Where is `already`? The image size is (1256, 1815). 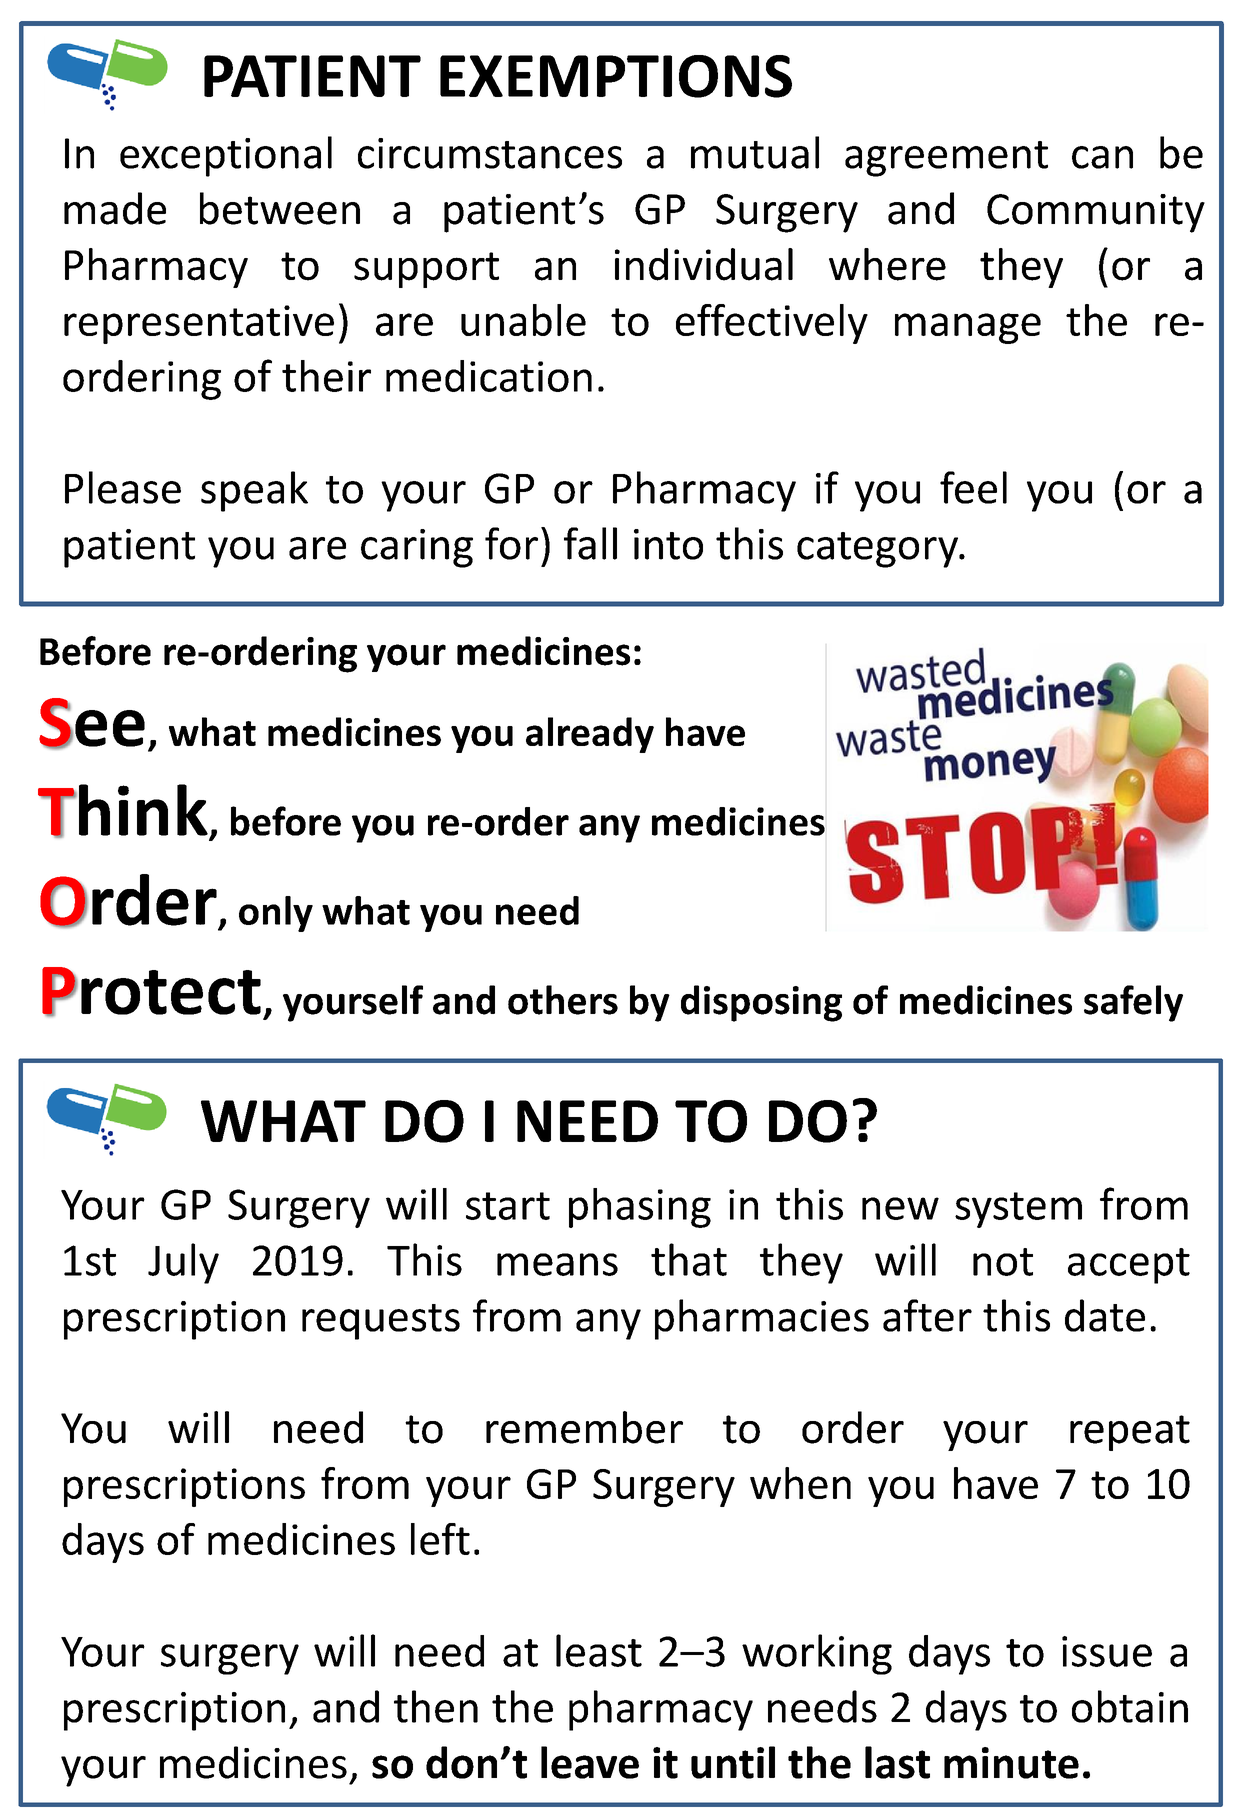
already is located at coordinates (590, 735).
